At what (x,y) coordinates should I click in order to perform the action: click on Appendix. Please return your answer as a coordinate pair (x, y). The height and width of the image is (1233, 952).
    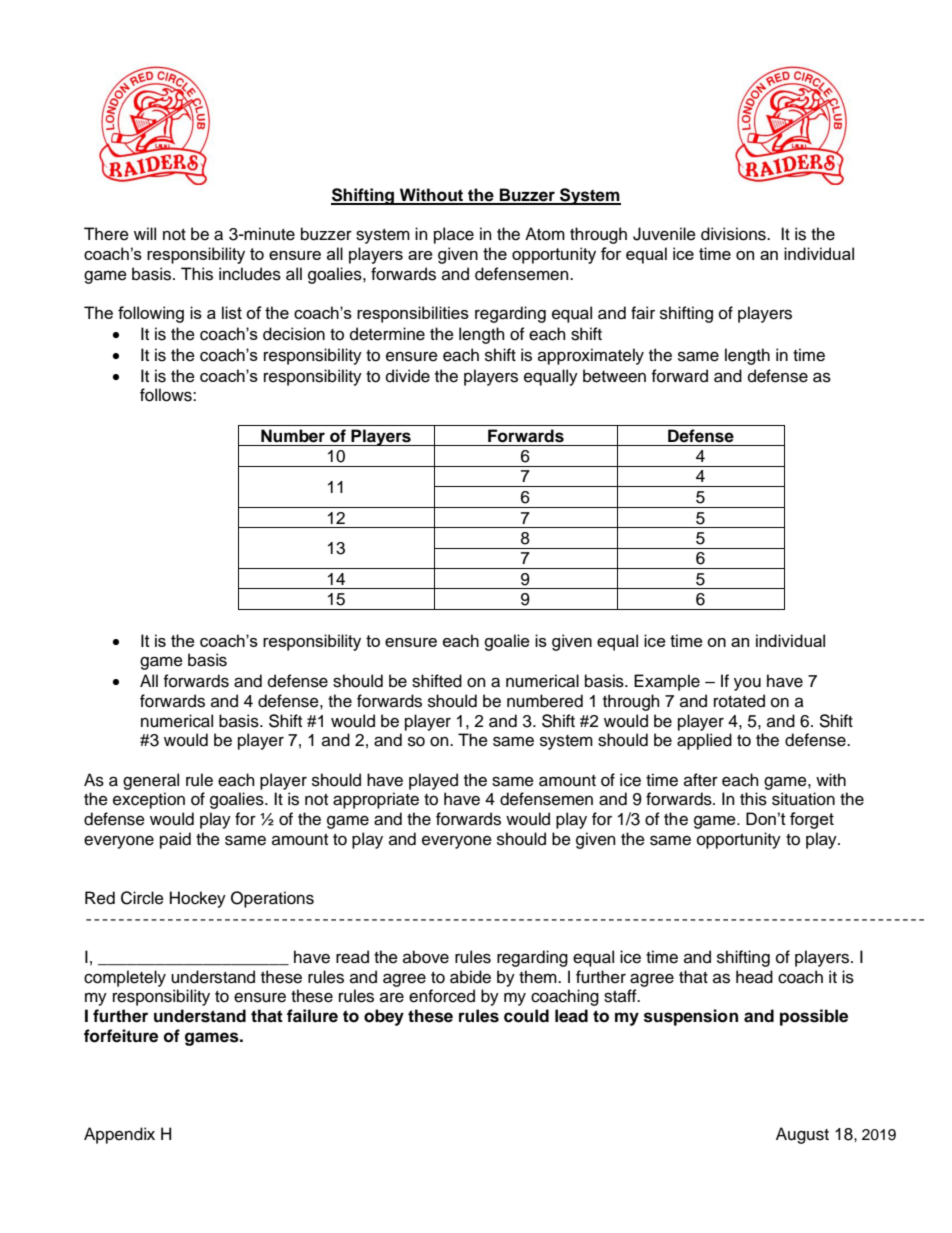
    Looking at the image, I should click on (119, 1135).
